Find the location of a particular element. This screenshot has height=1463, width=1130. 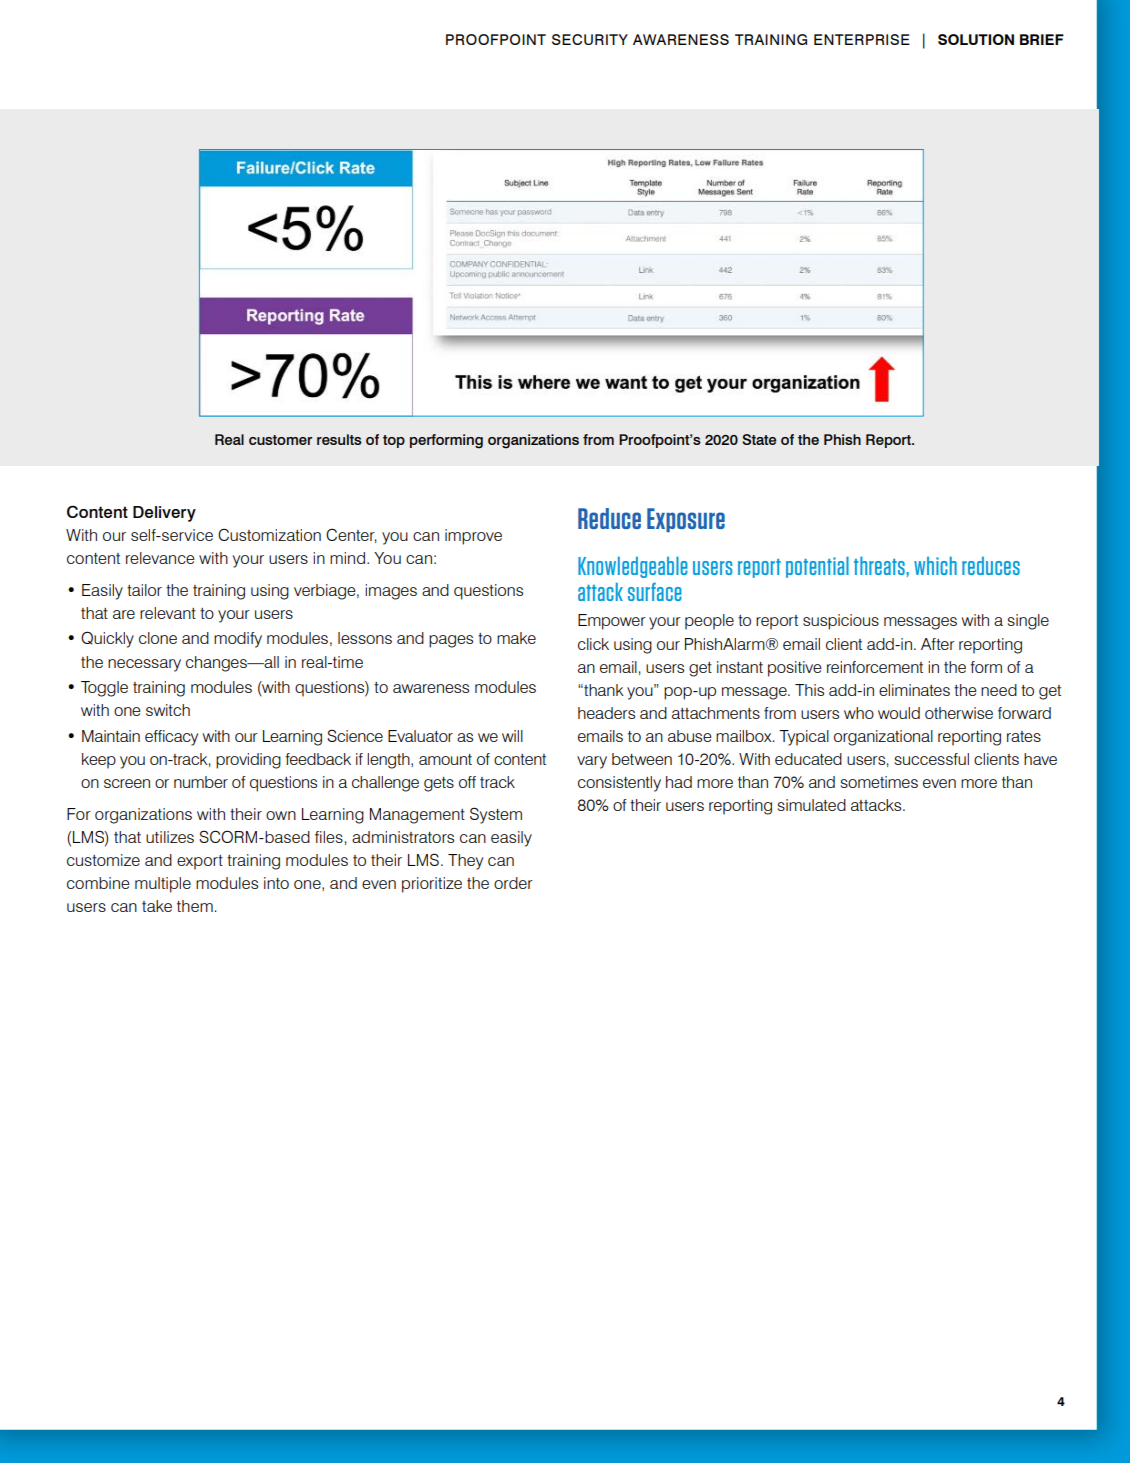

eliminates is located at coordinates (914, 690).
